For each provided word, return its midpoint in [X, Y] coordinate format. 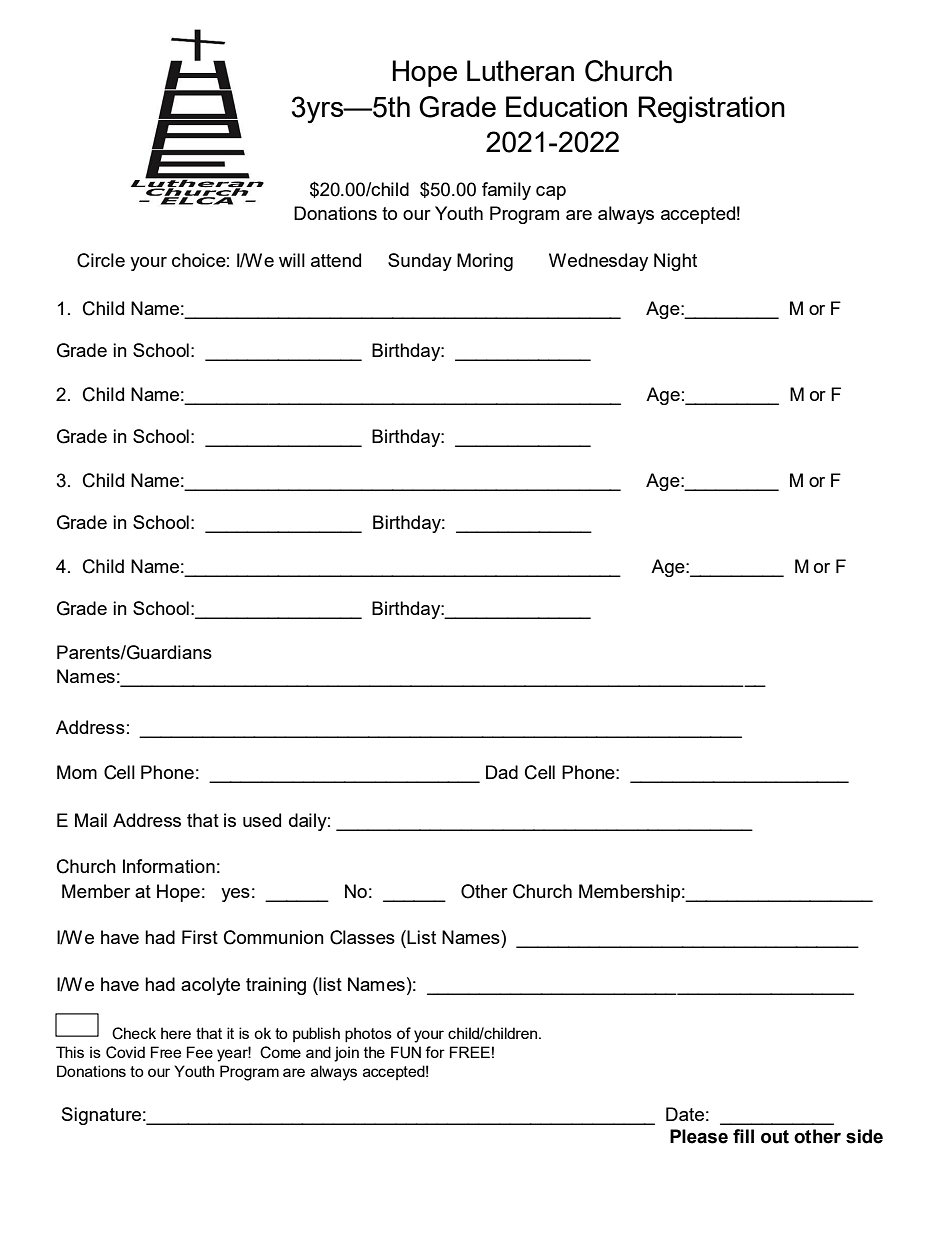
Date [685, 1114]
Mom [77, 772]
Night [675, 262]
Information [169, 866]
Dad [502, 772]
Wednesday [598, 262]
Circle [101, 260]
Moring [485, 262]
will [292, 260]
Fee [200, 1052]
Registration [711, 110]
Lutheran [520, 70]
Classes [362, 937]
